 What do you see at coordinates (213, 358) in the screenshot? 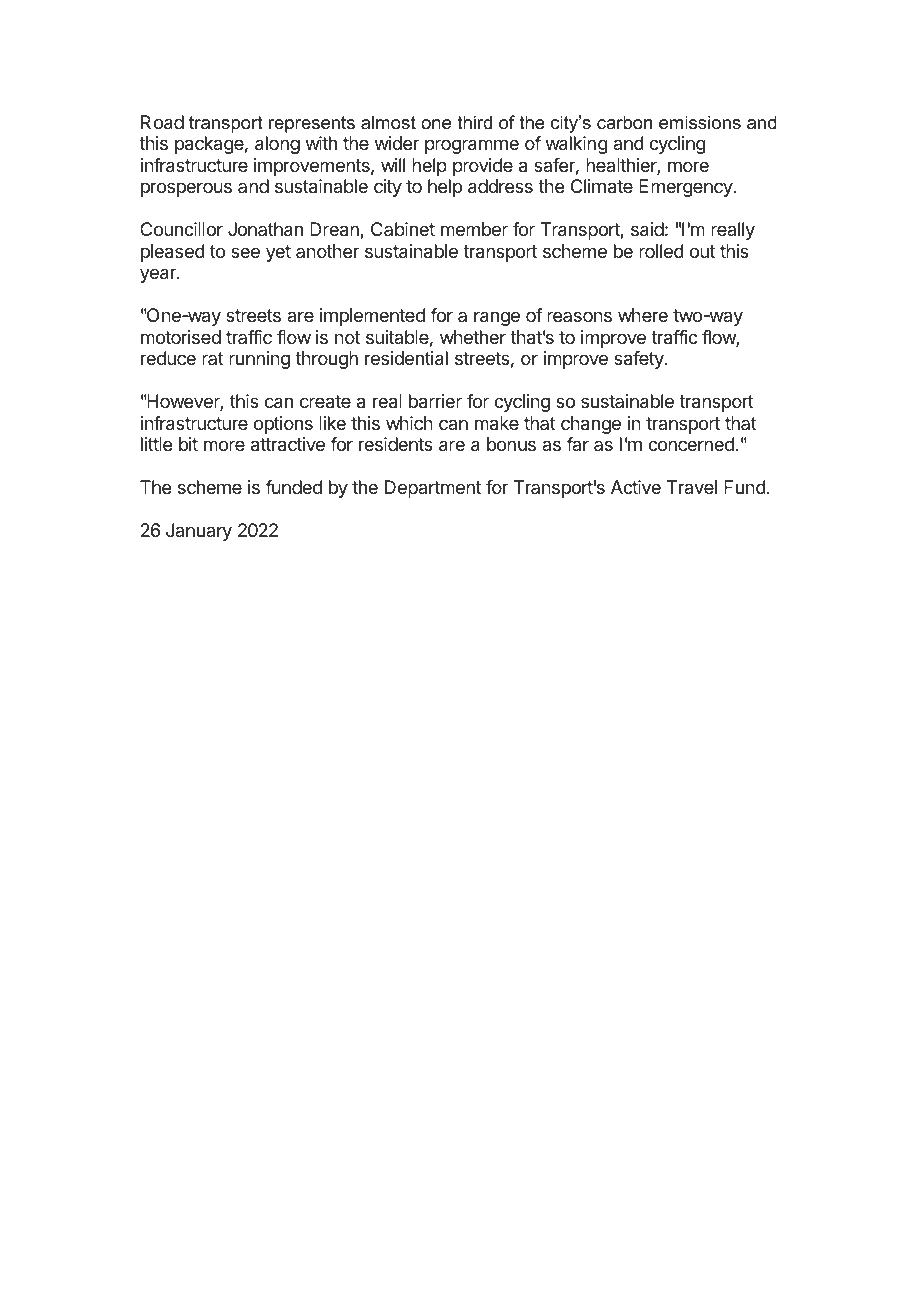
I see `rat` at bounding box center [213, 358].
